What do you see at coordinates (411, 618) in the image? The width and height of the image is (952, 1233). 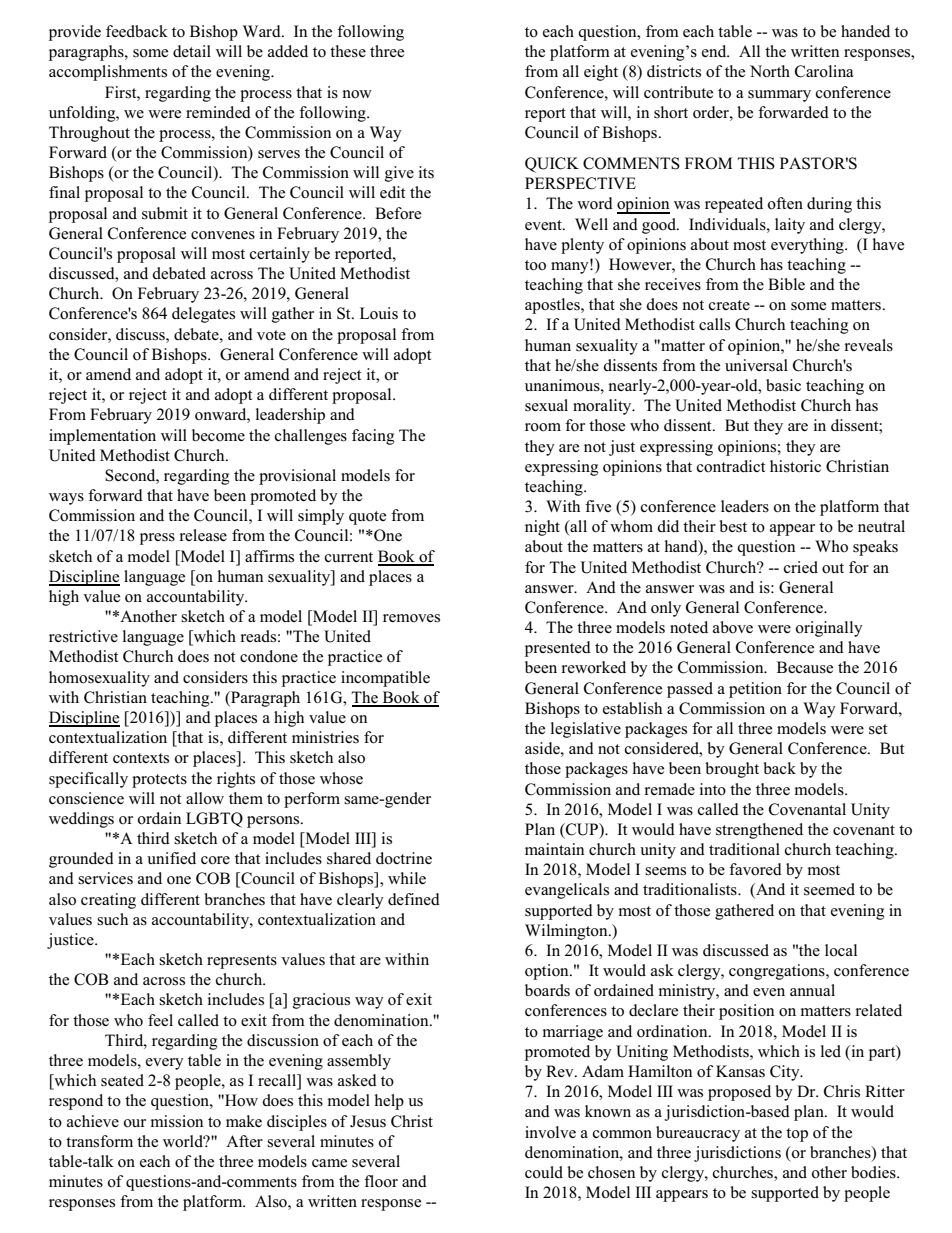 I see `removes` at bounding box center [411, 618].
